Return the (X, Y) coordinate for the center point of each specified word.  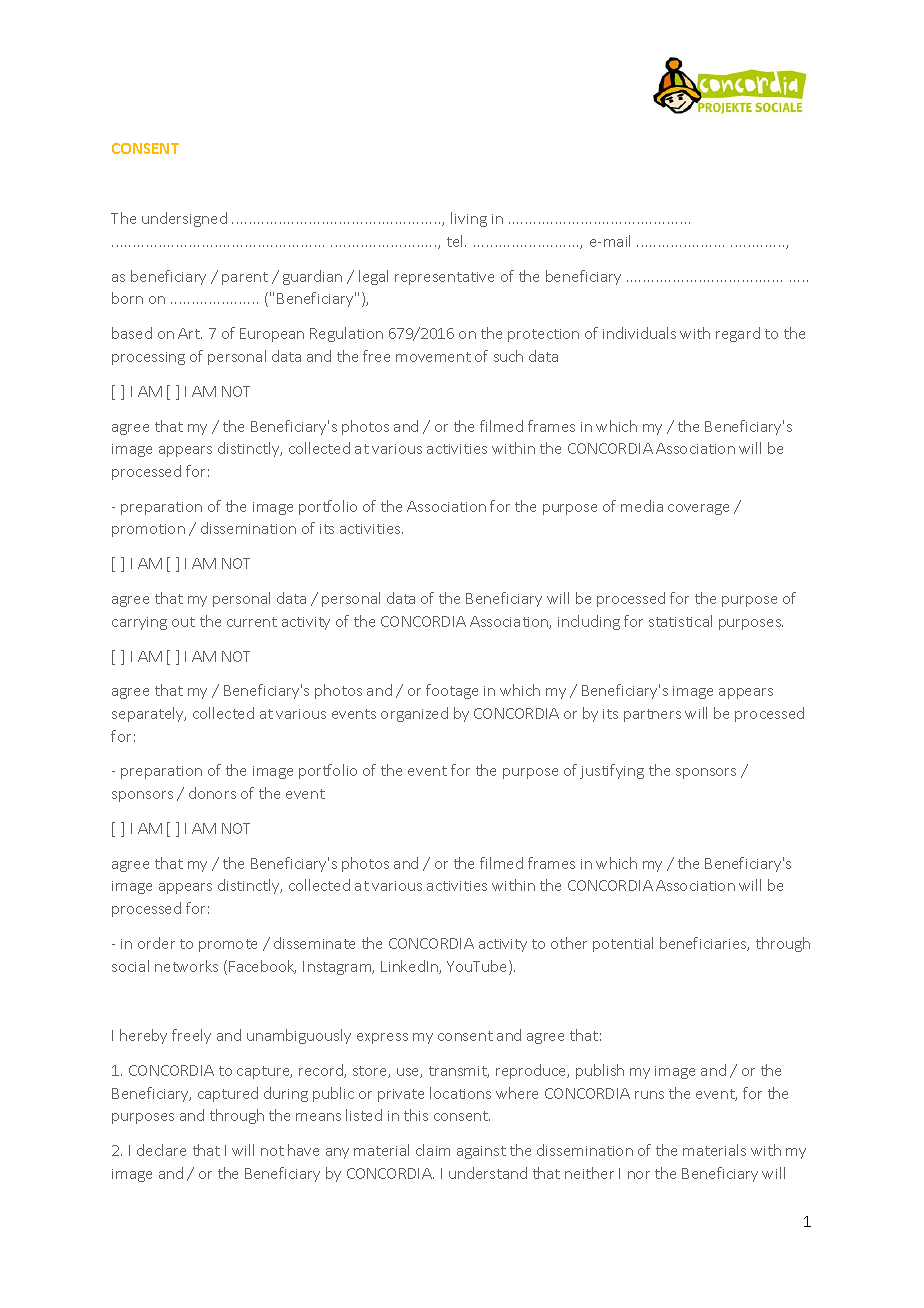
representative (444, 278)
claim (433, 1150)
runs (649, 1095)
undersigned (184, 219)
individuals (639, 333)
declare (161, 1150)
